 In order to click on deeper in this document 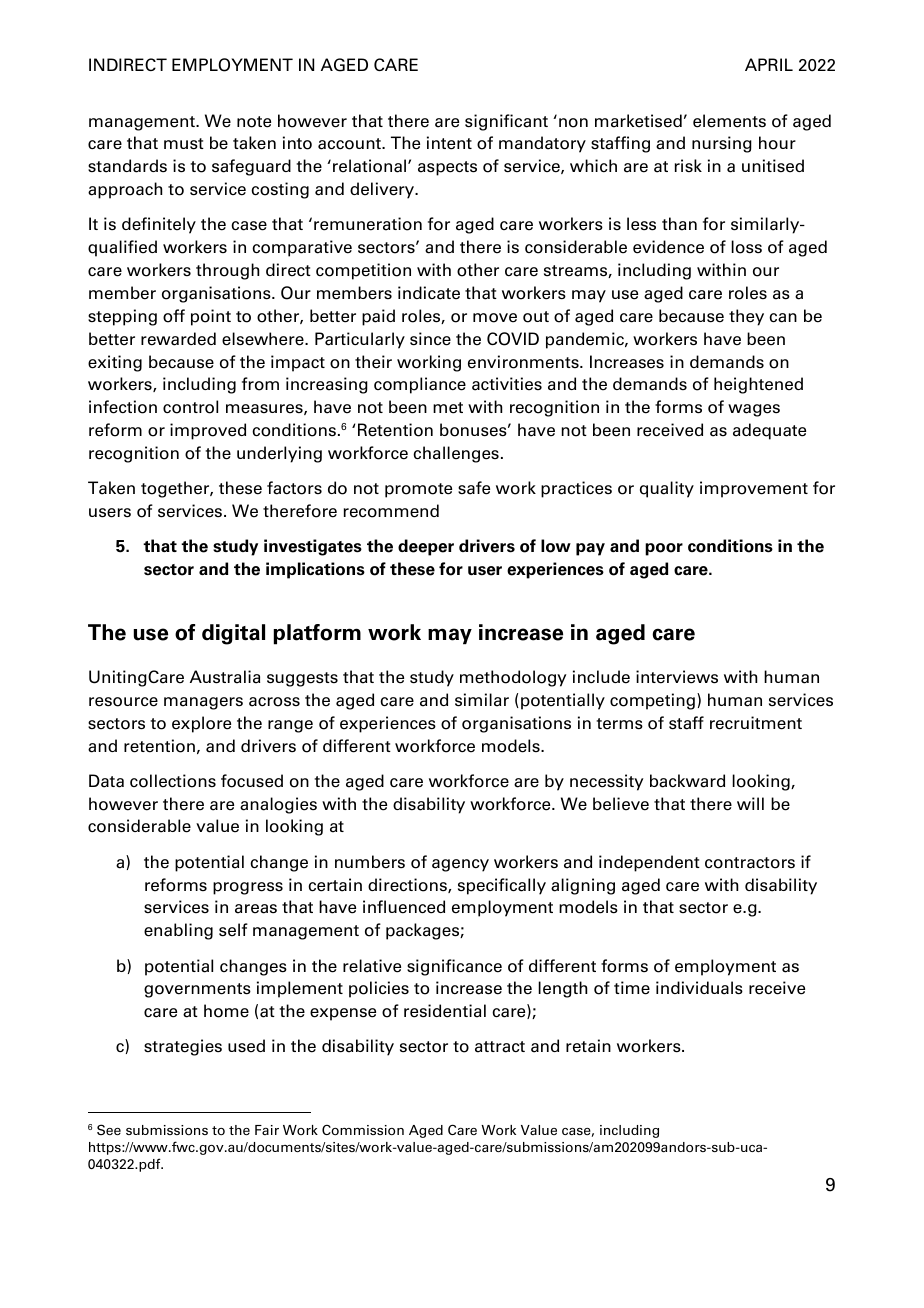, I will do `click(426, 547)`.
